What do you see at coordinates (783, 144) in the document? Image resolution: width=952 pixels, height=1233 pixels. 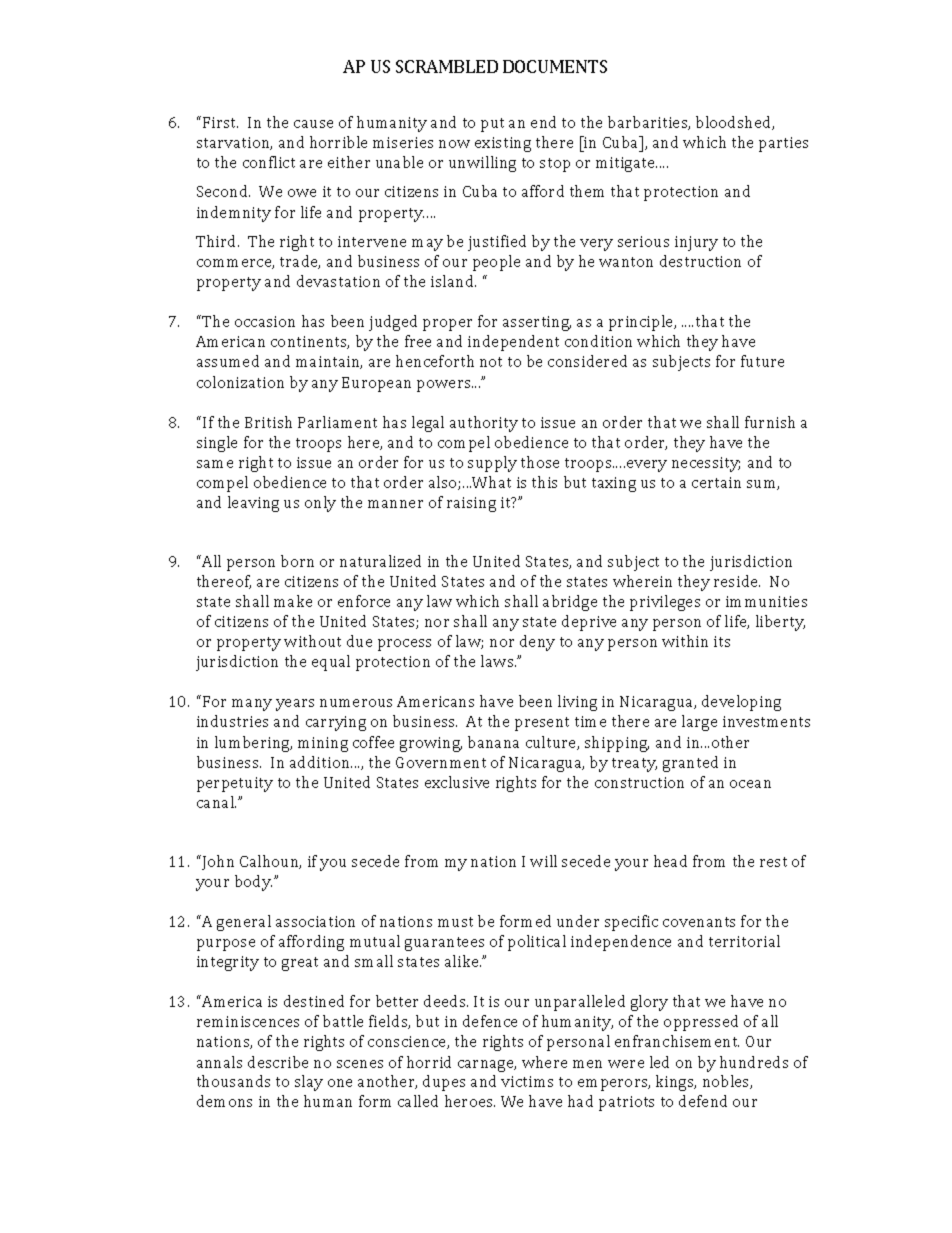 I see `parties` at bounding box center [783, 144].
